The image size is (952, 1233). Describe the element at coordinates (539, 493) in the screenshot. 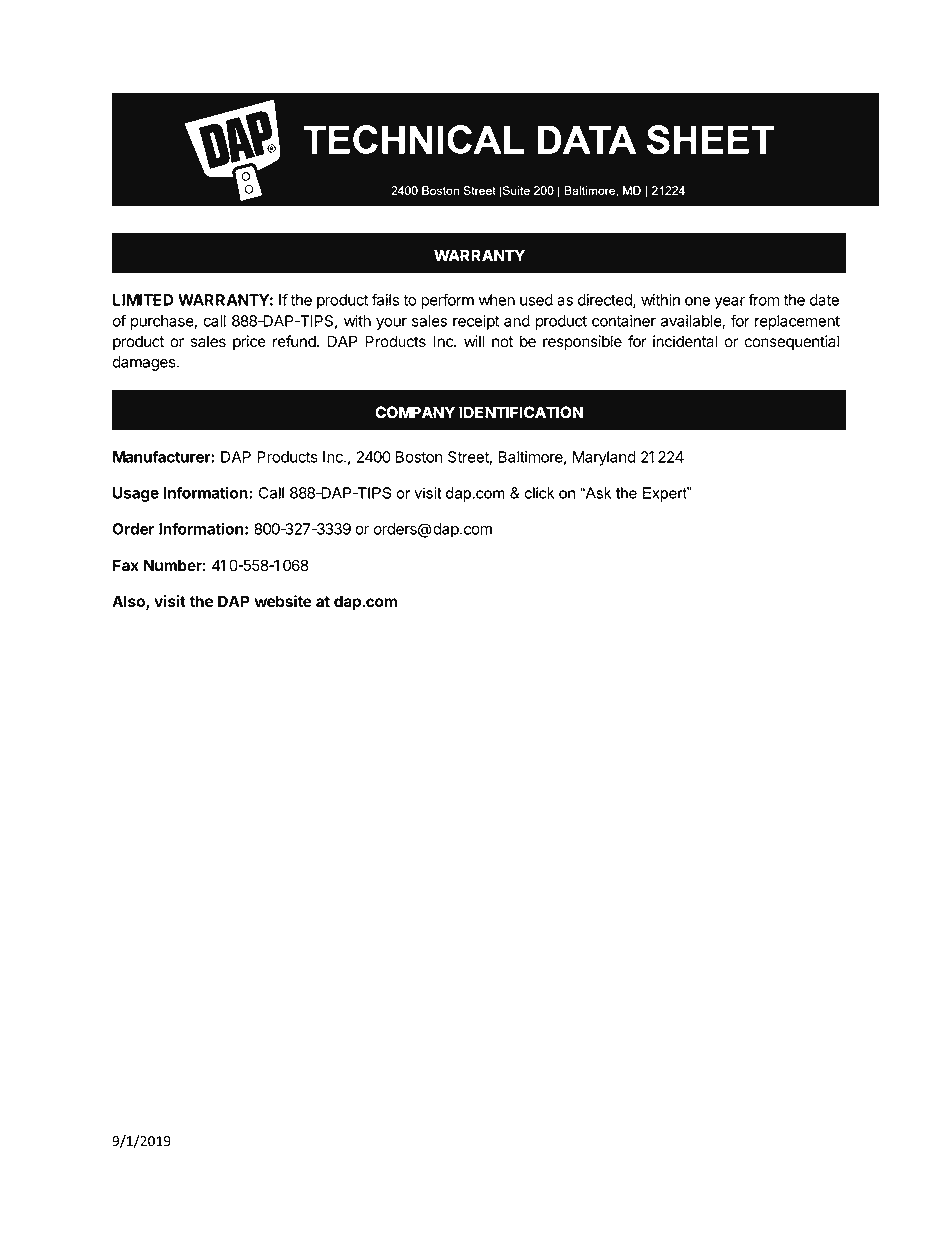

I see `click` at that location.
